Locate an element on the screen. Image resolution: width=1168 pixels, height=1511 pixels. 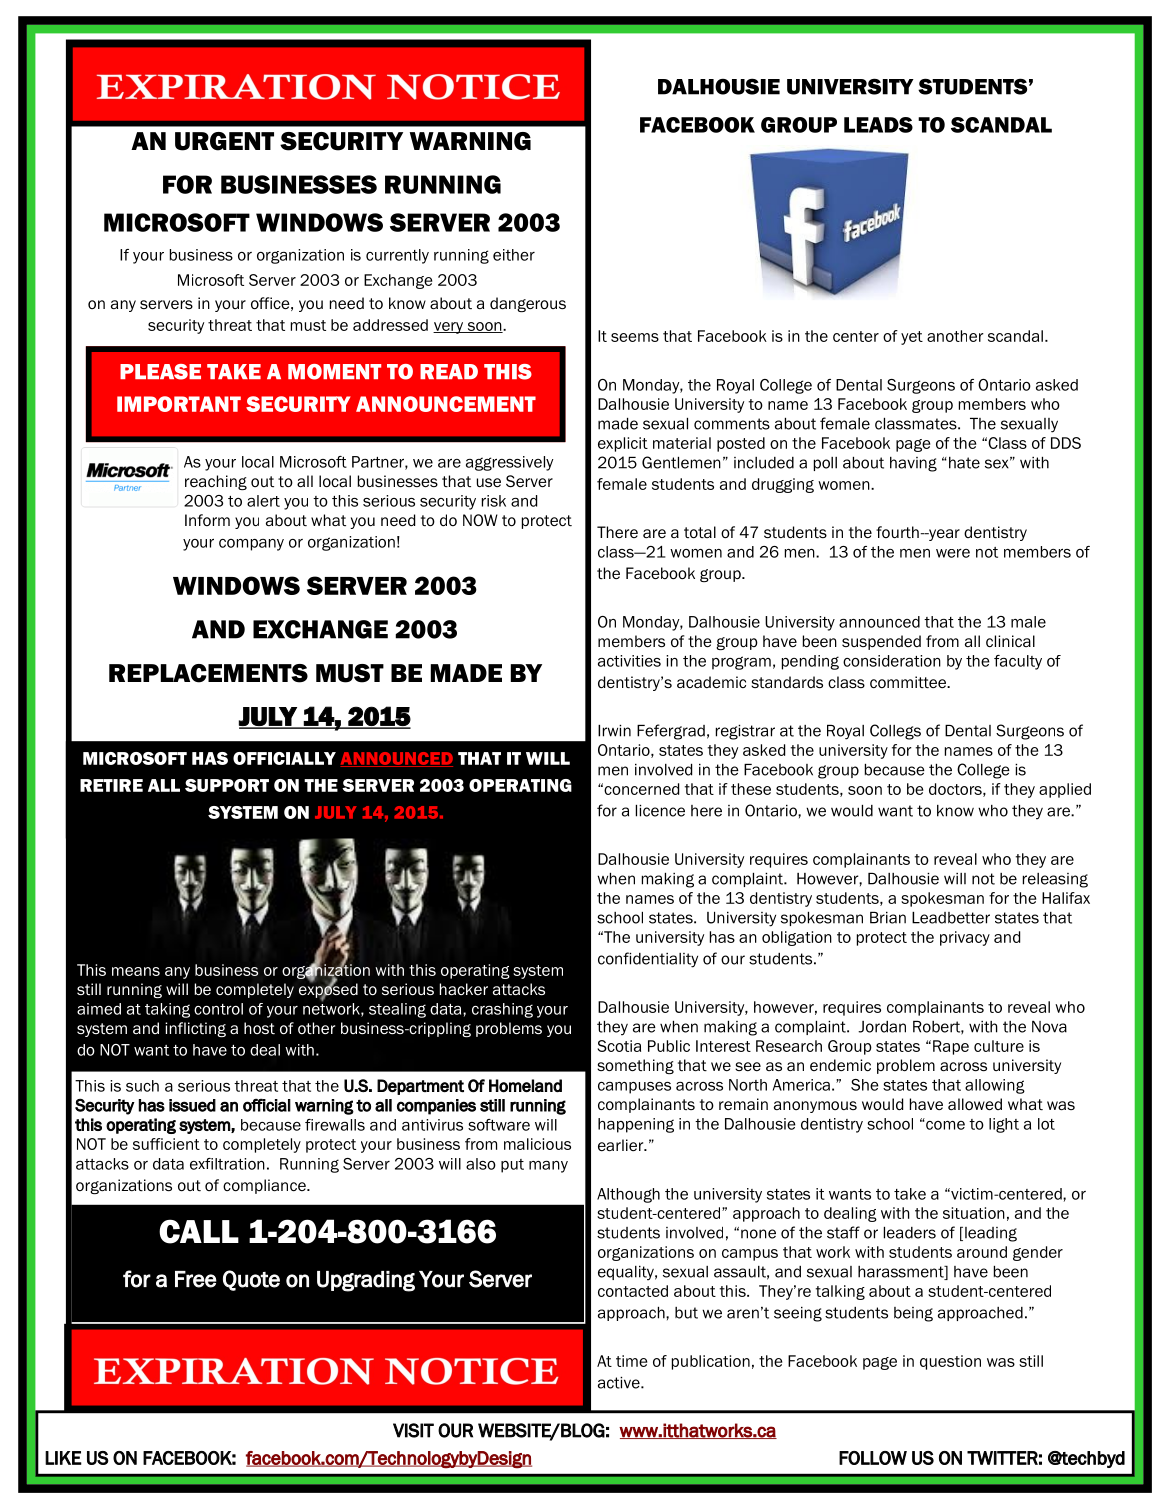
URGENT is located at coordinates (224, 141).
